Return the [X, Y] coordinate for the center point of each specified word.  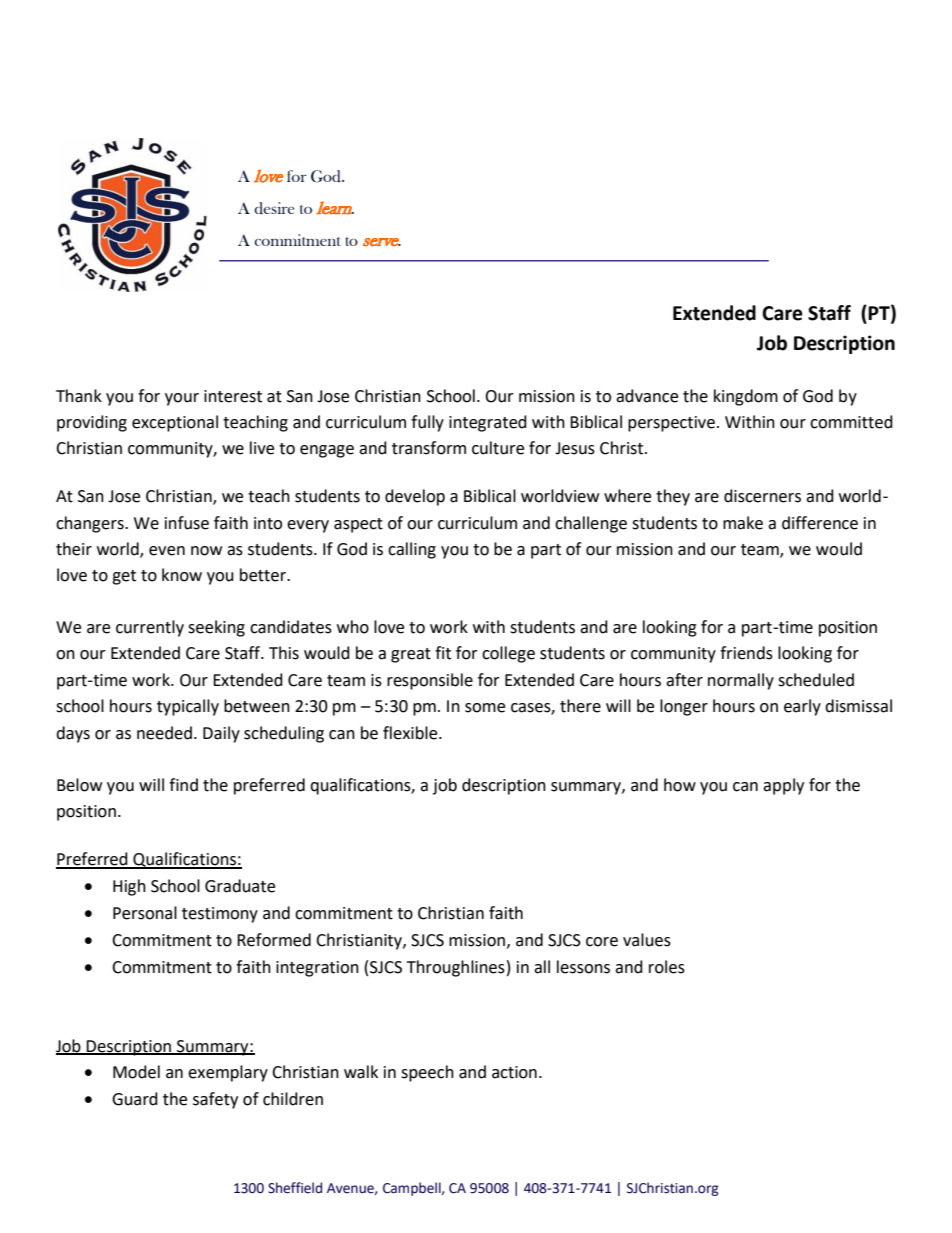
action [514, 1072]
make [743, 523]
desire [274, 208]
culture [498, 448]
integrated [488, 423]
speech [427, 1073]
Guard [135, 1099]
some [485, 708]
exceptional [175, 423]
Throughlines [456, 968]
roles [667, 967]
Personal [145, 913]
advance [647, 396]
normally [741, 681]
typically [188, 707]
